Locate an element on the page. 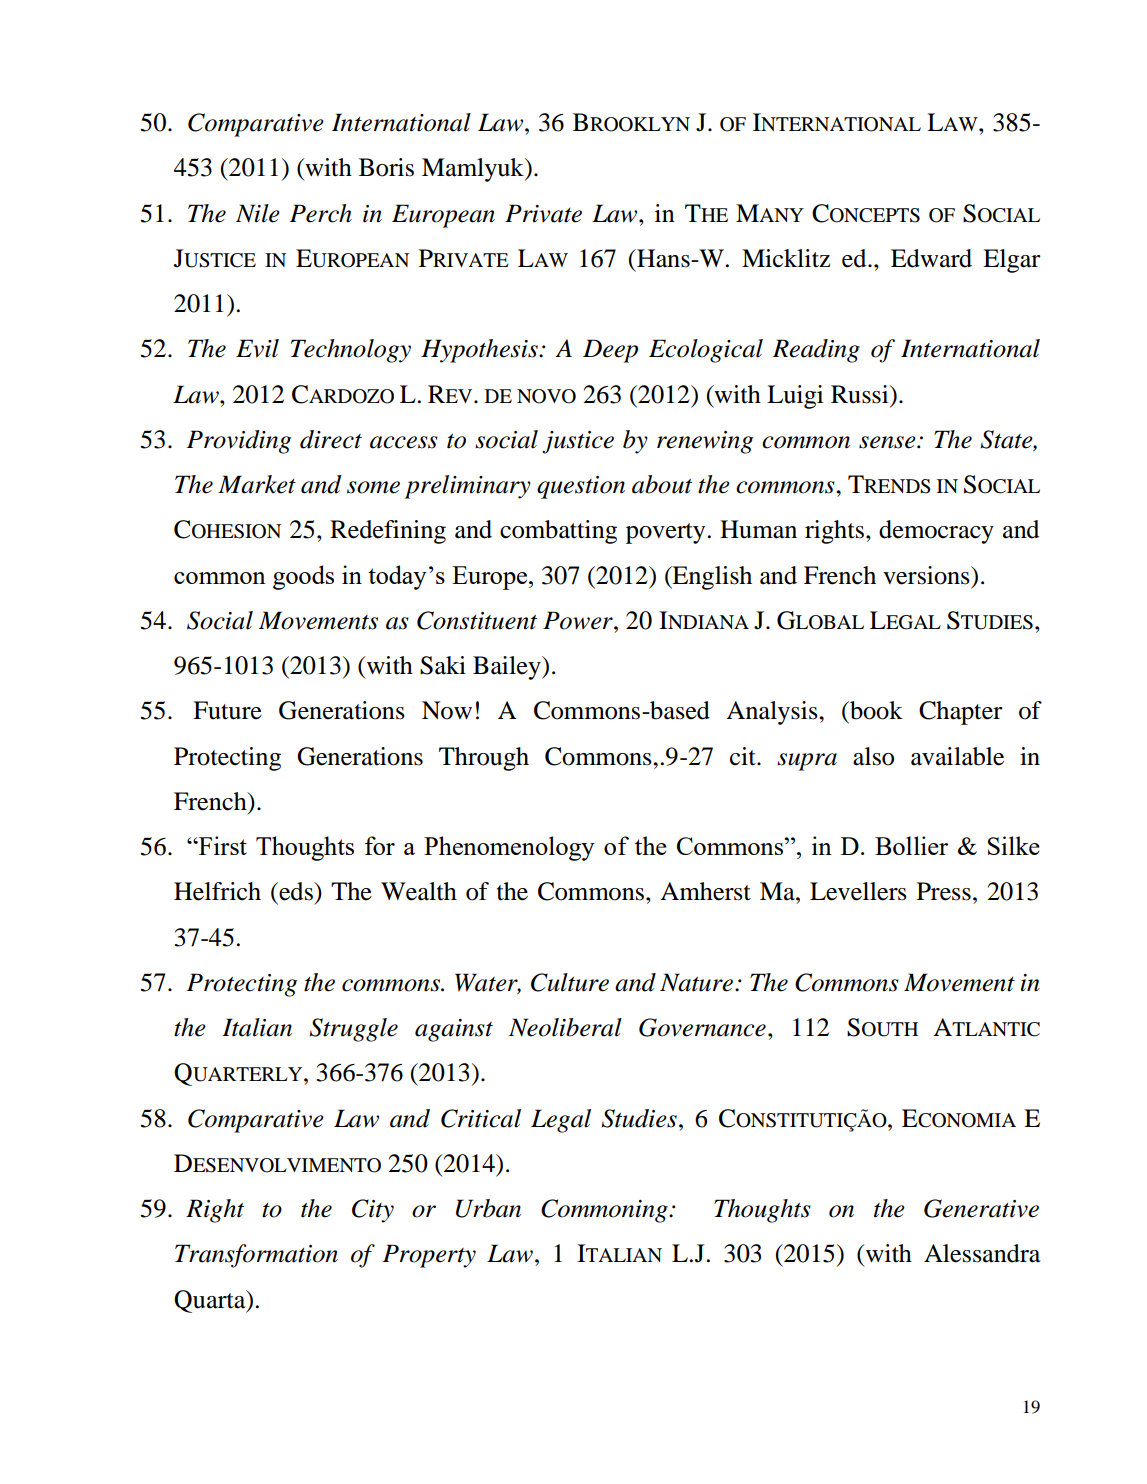 The image size is (1147, 1484). Chapter is located at coordinates (961, 713).
